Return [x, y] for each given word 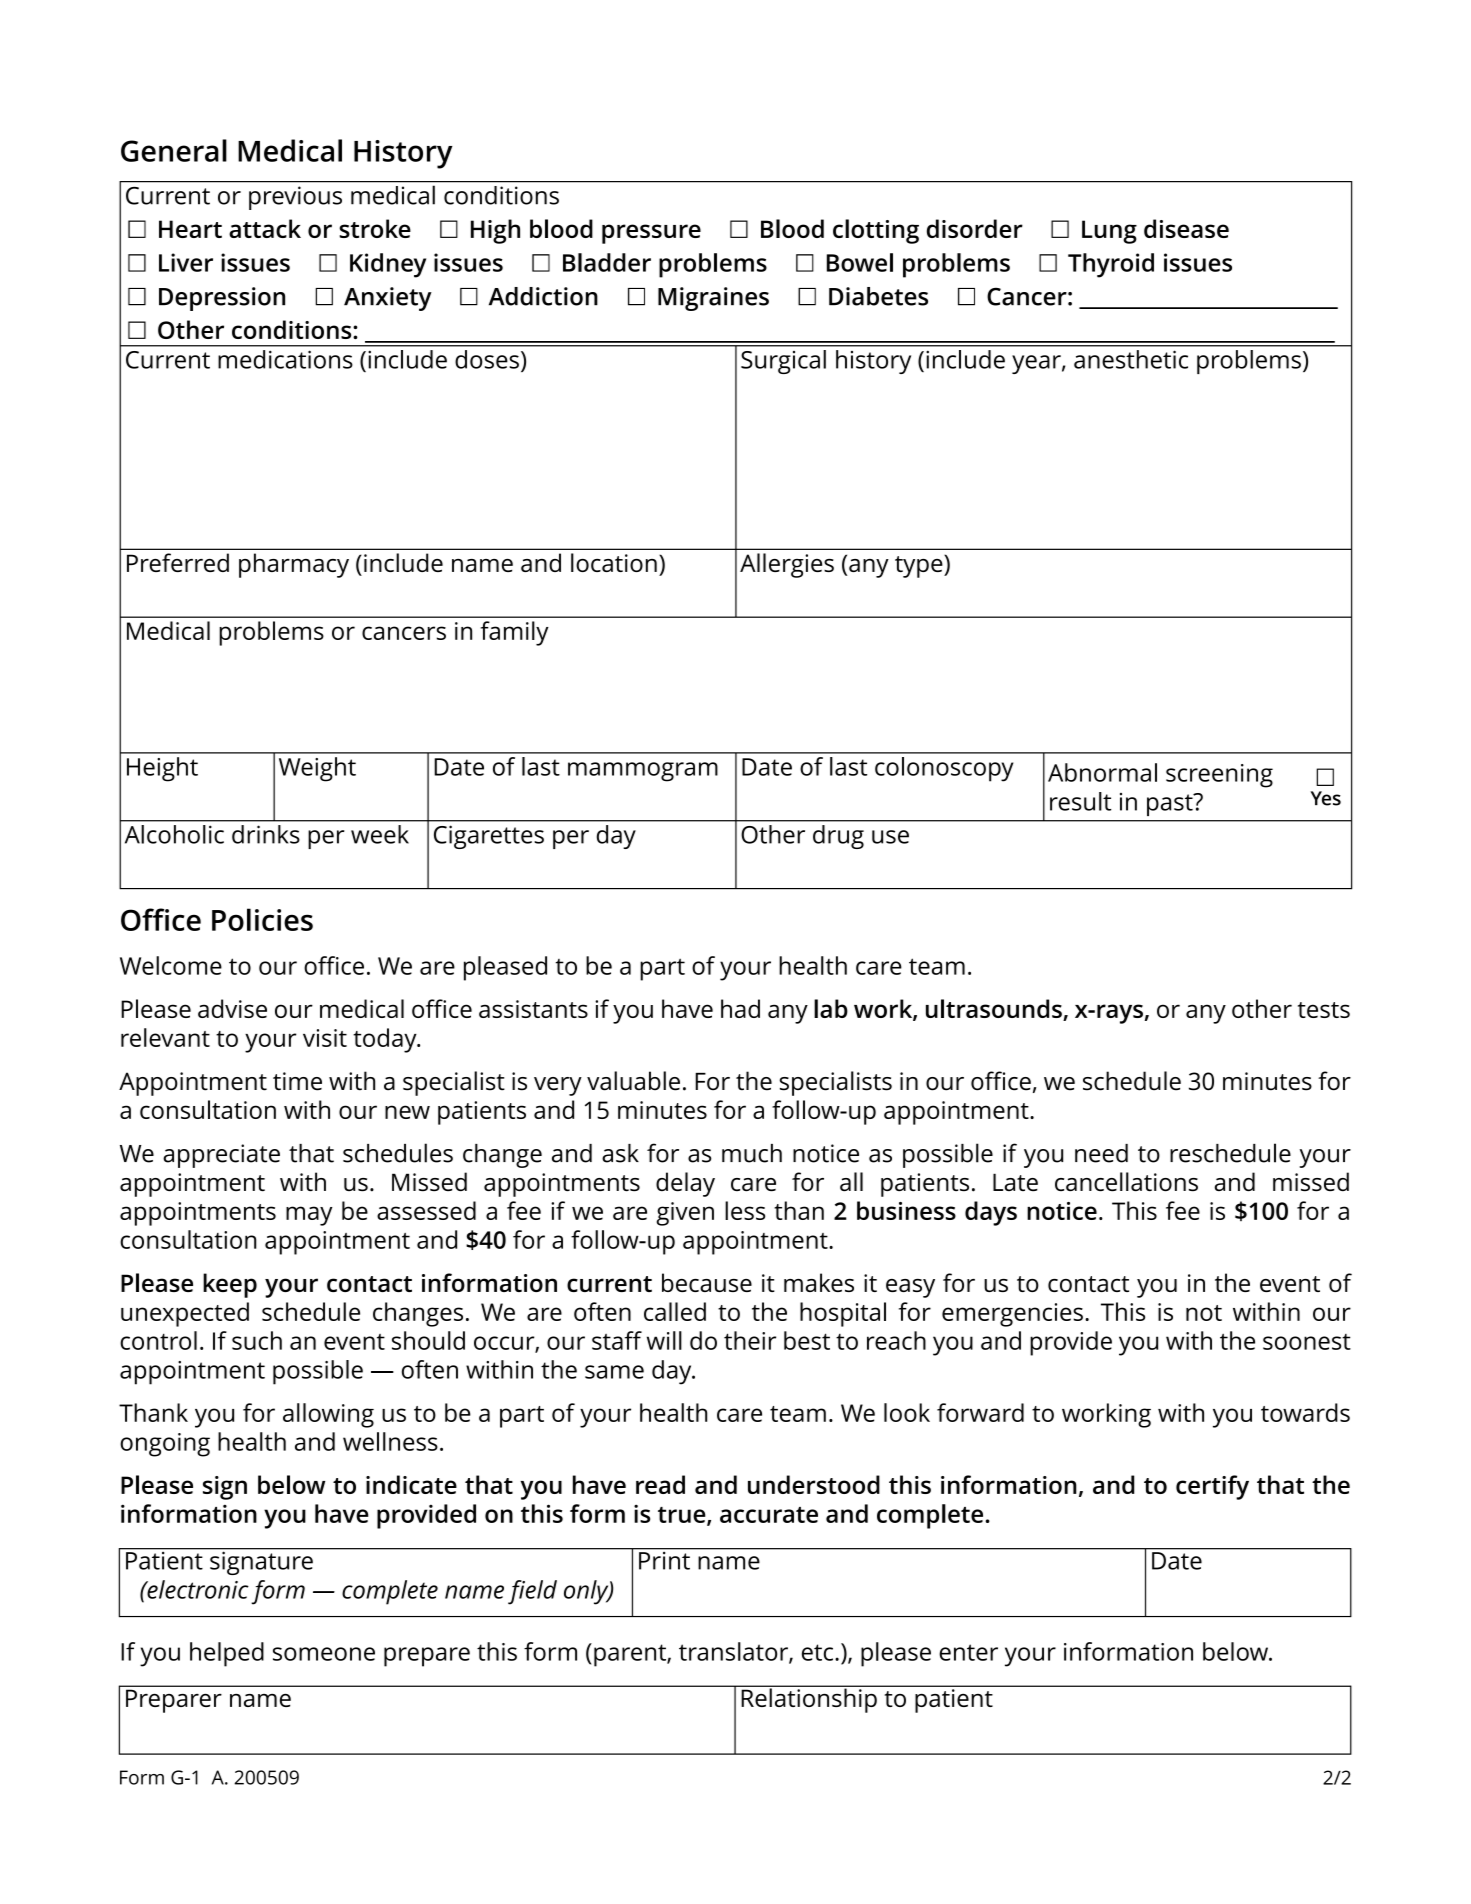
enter [968, 1652]
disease [1186, 228]
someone [324, 1654]
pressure [651, 234]
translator [734, 1652]
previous [295, 198]
